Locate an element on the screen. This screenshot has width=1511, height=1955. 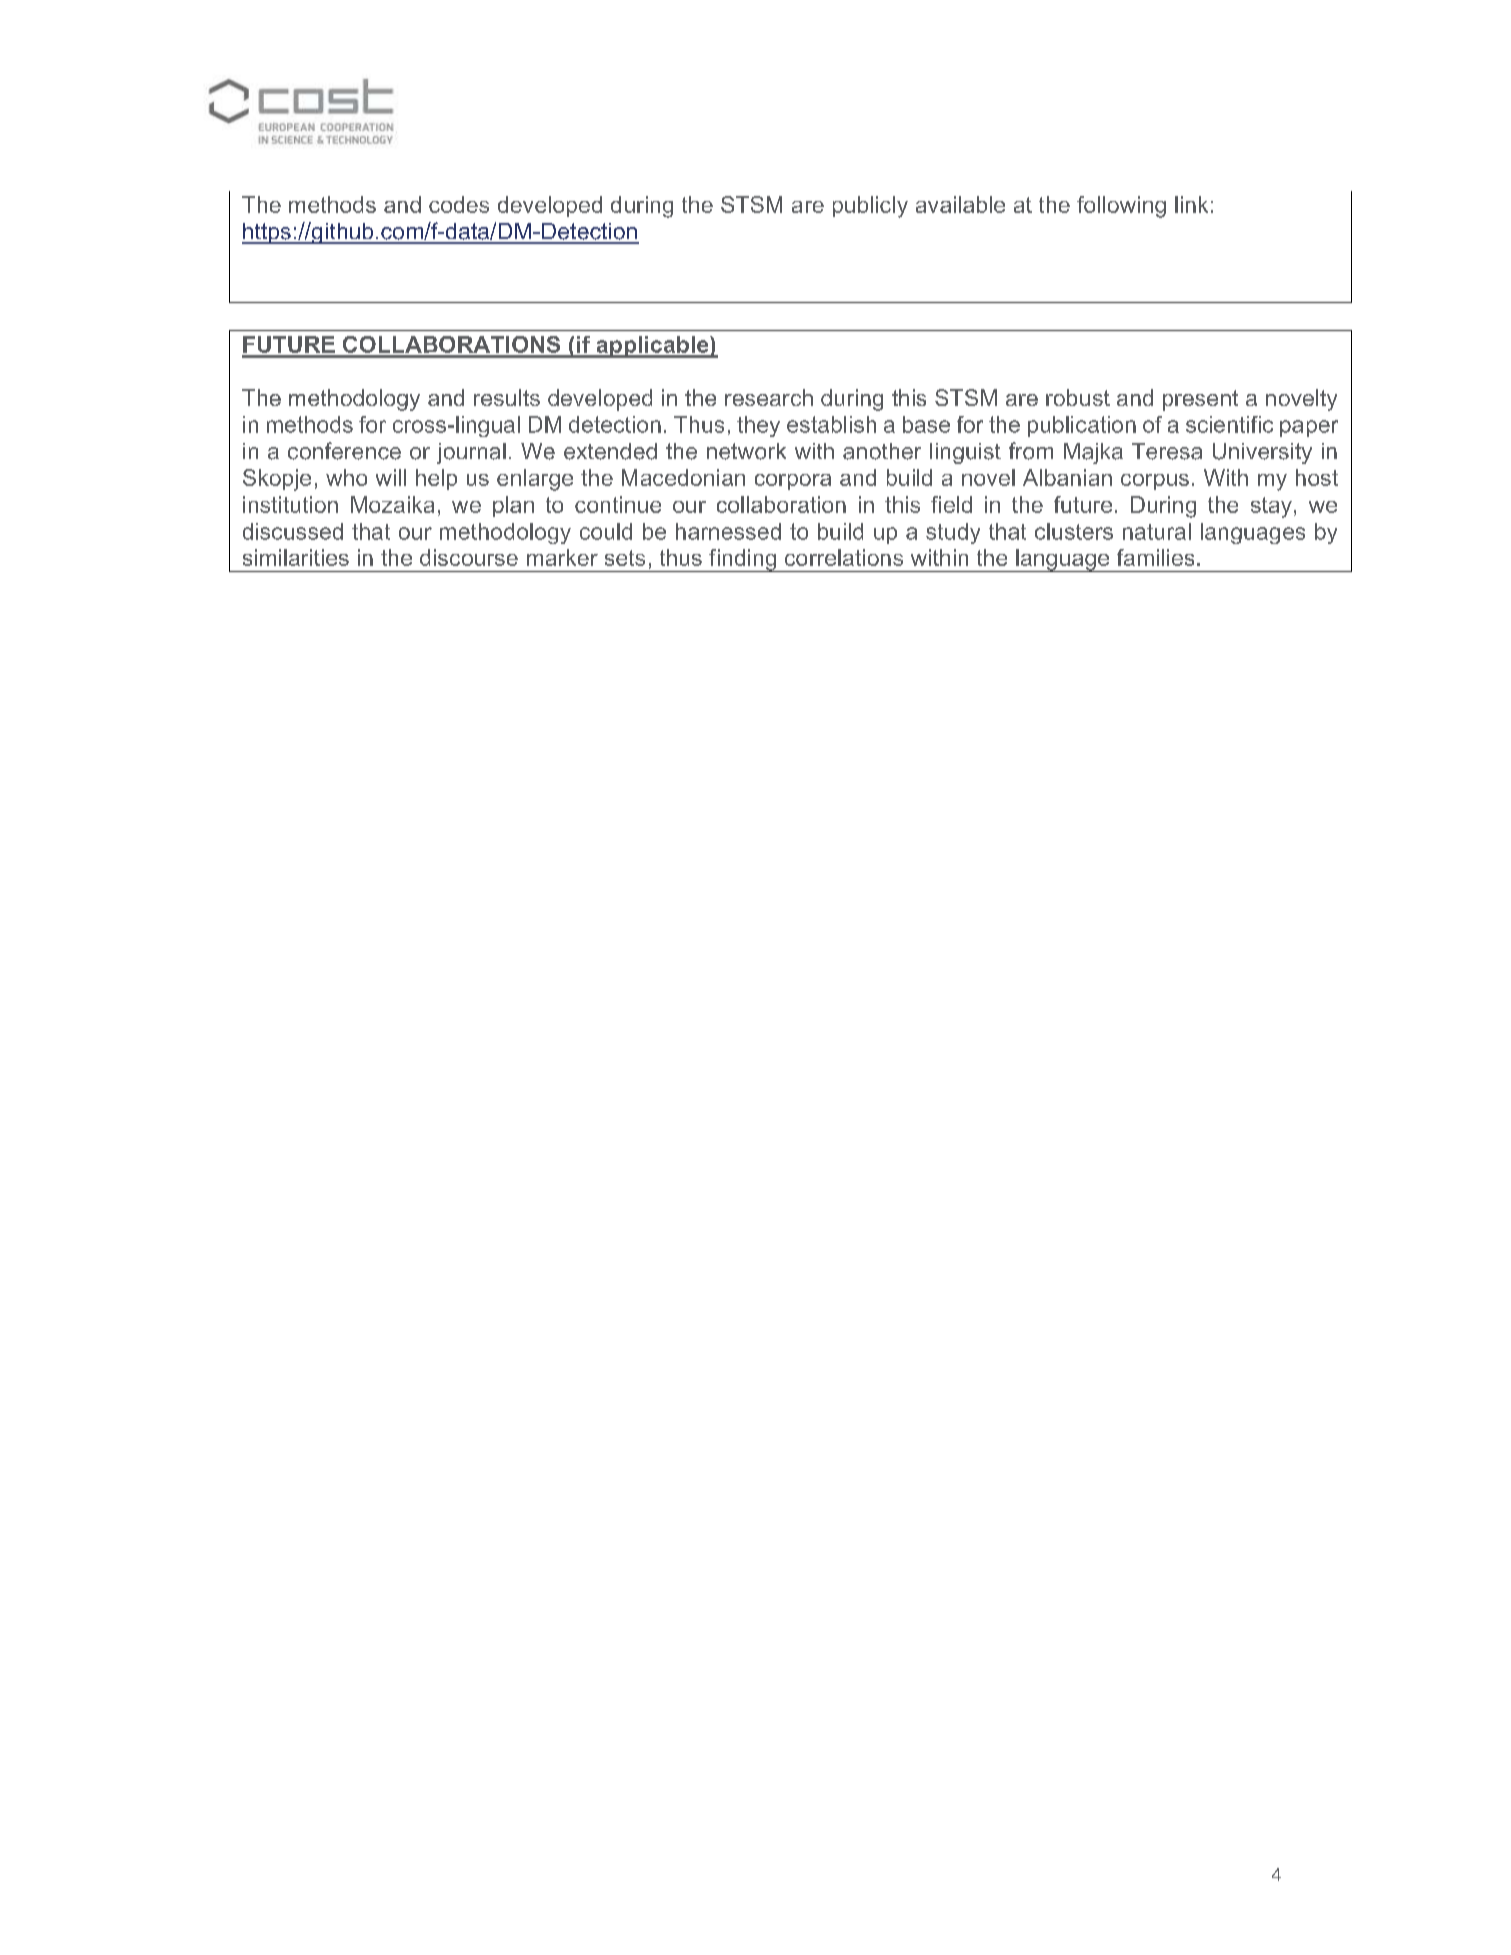
Teresa is located at coordinates (1167, 451).
